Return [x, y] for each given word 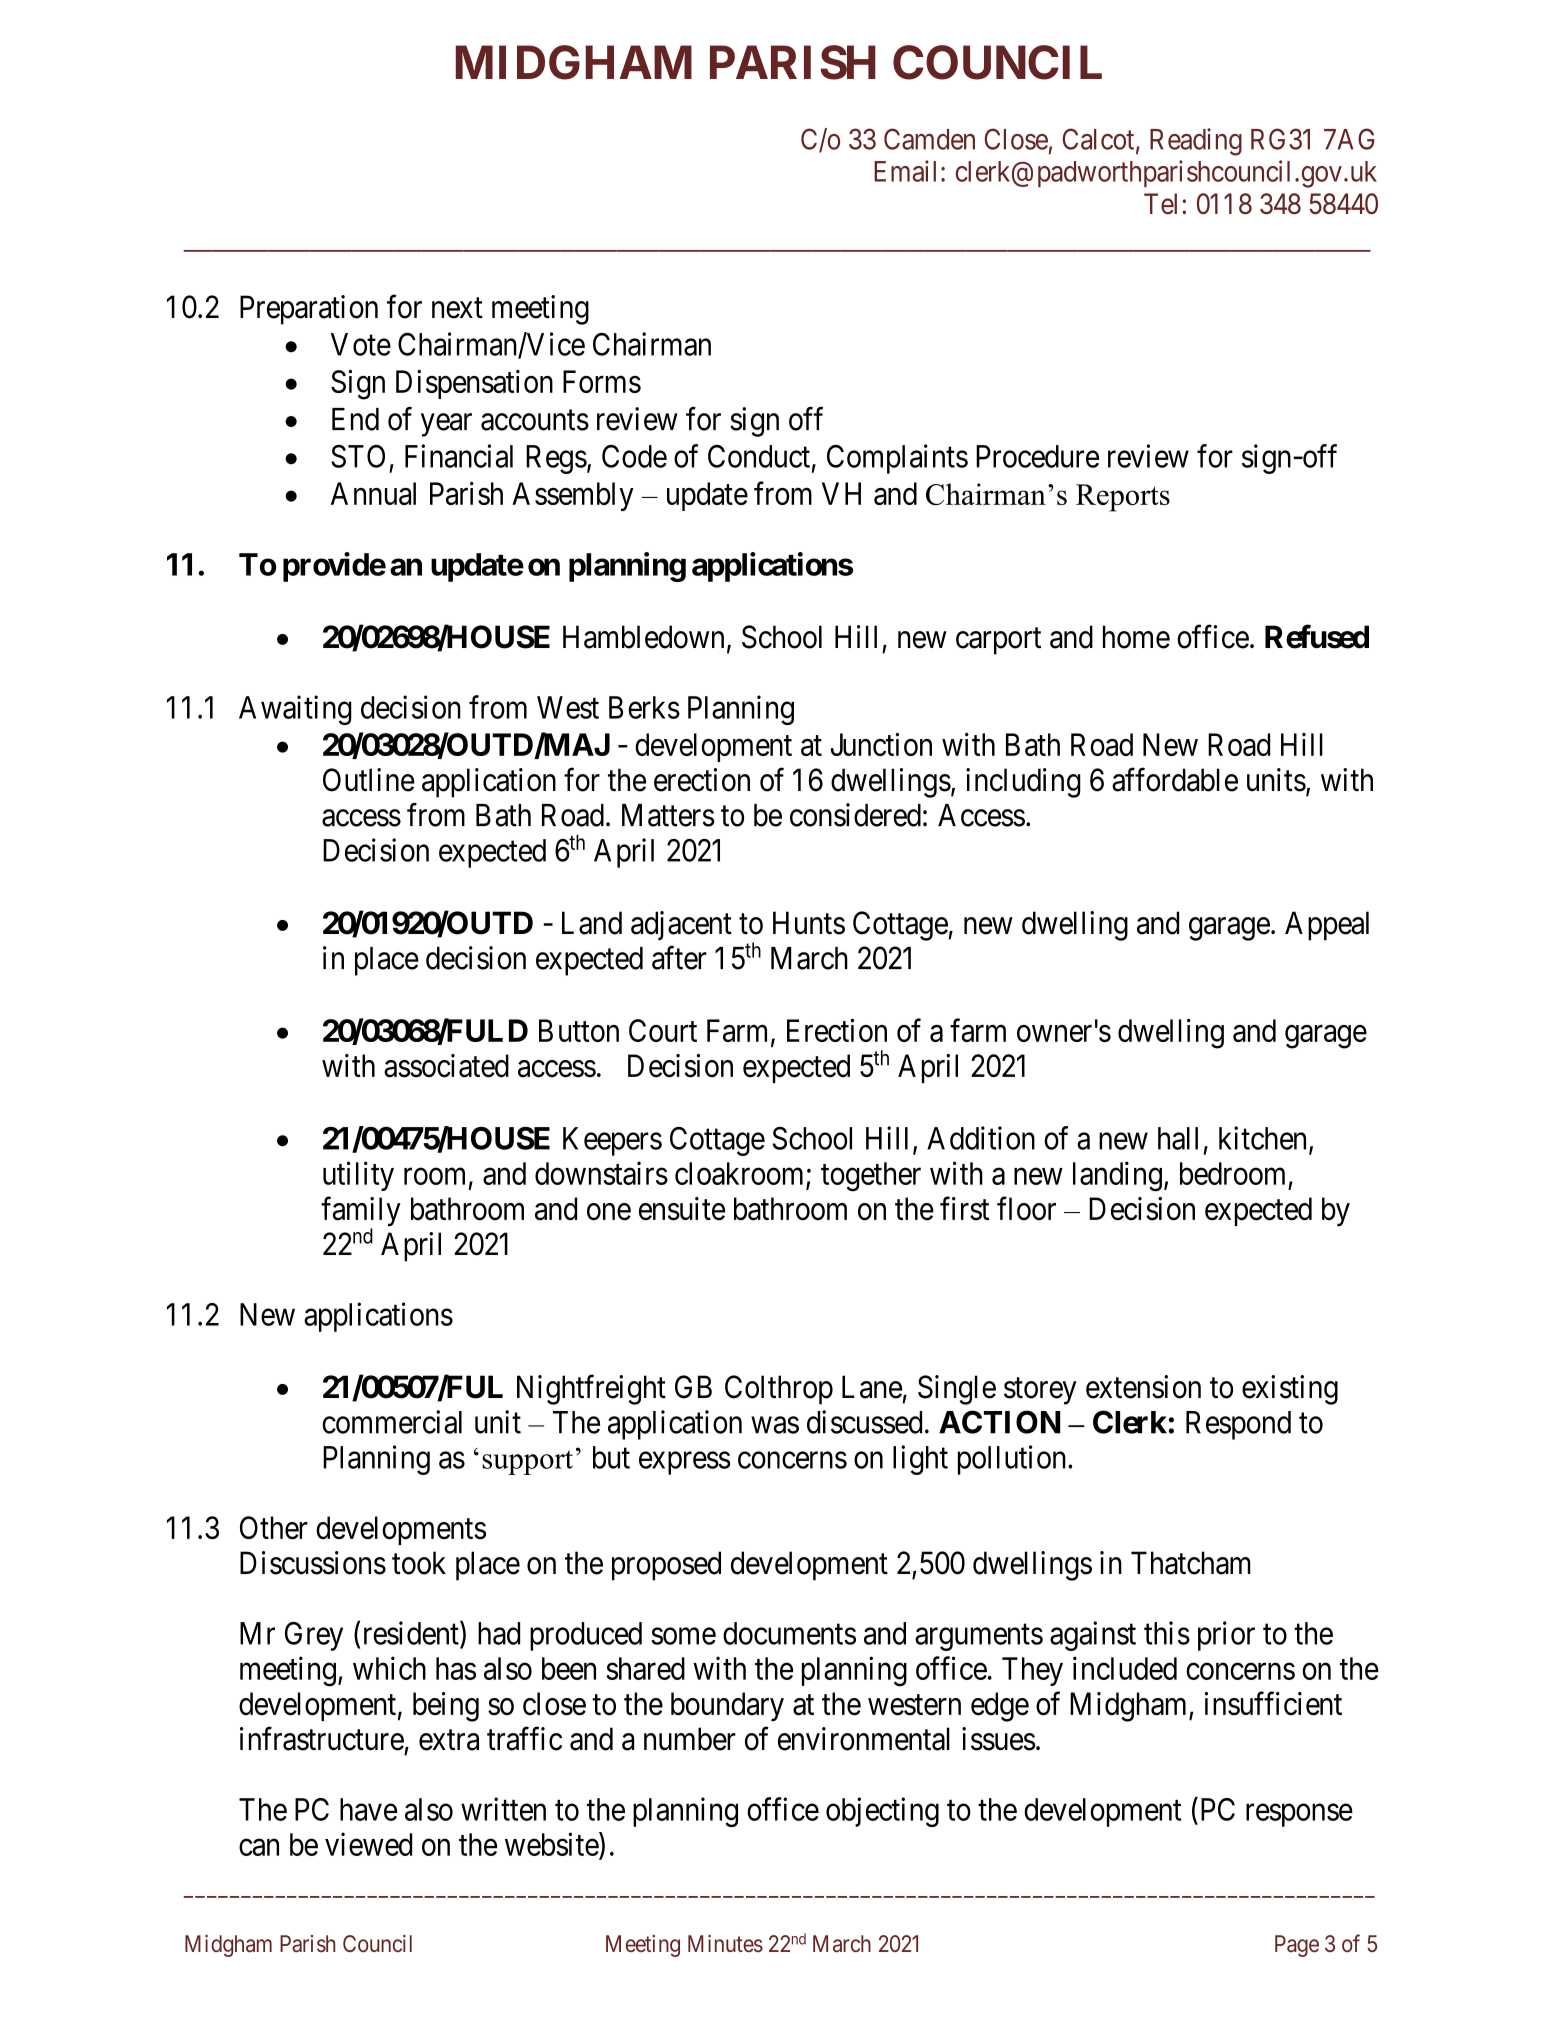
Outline [369, 780]
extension [1143, 1387]
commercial [392, 1422]
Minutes [725, 1943]
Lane [872, 1387]
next [457, 308]
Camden [929, 139]
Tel [1160, 204]
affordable [1175, 780]
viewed [368, 1844]
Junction [881, 744]
